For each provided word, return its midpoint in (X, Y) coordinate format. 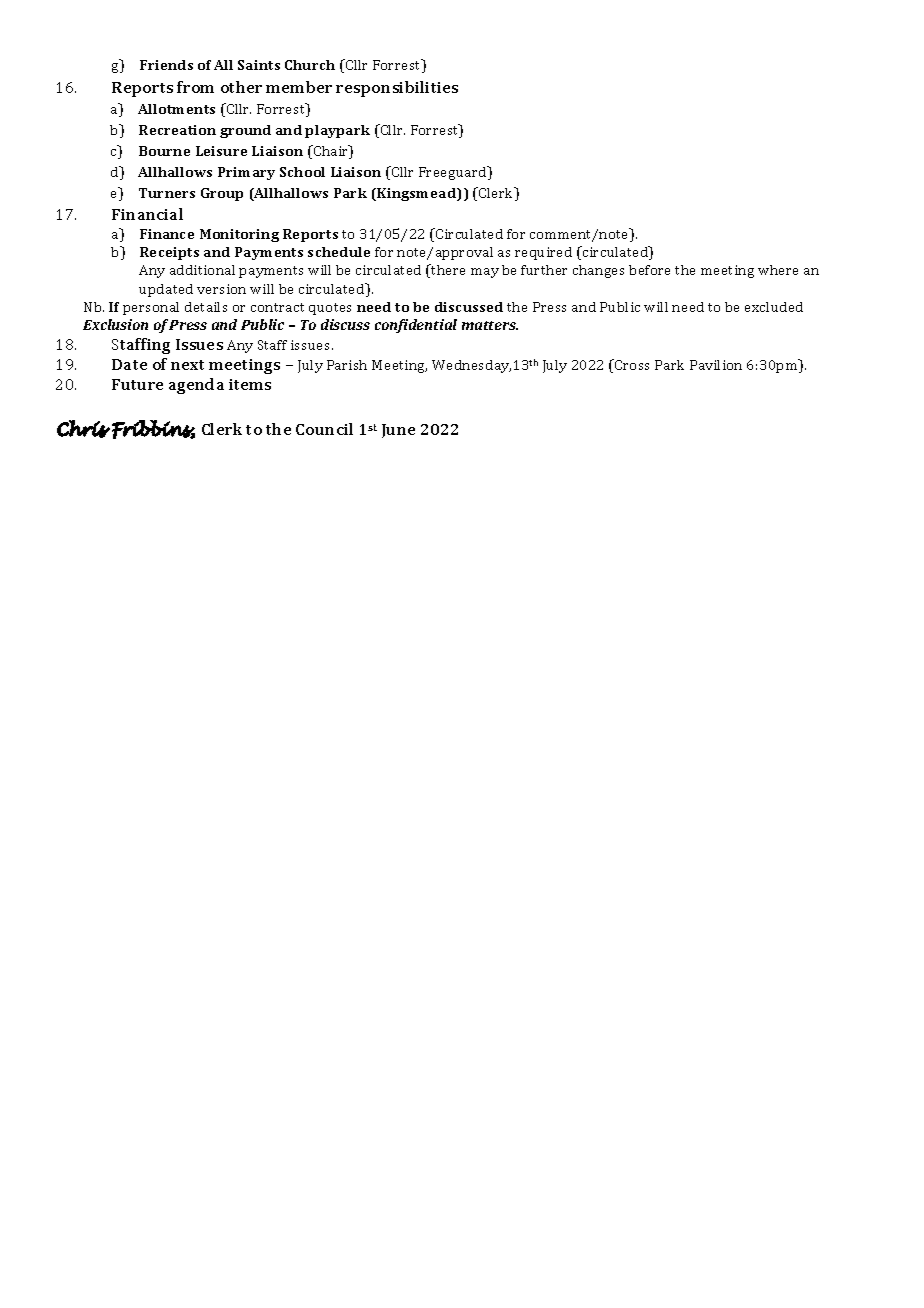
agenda (196, 386)
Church (310, 65)
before (649, 270)
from (195, 87)
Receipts (169, 253)
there (447, 269)
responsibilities (397, 89)
